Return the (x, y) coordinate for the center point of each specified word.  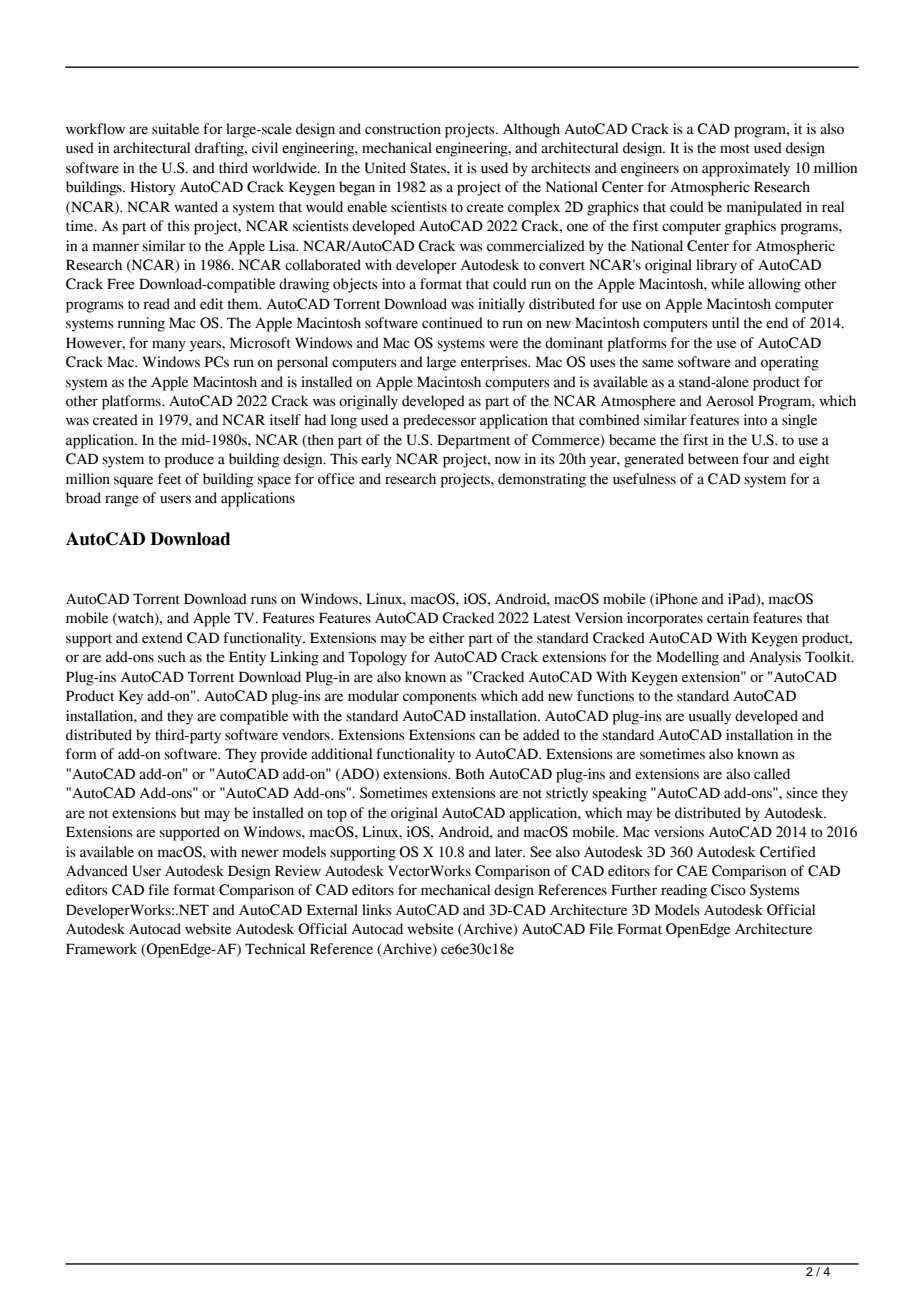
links (377, 910)
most (735, 149)
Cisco (728, 890)
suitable (175, 129)
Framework (101, 949)
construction (403, 129)
